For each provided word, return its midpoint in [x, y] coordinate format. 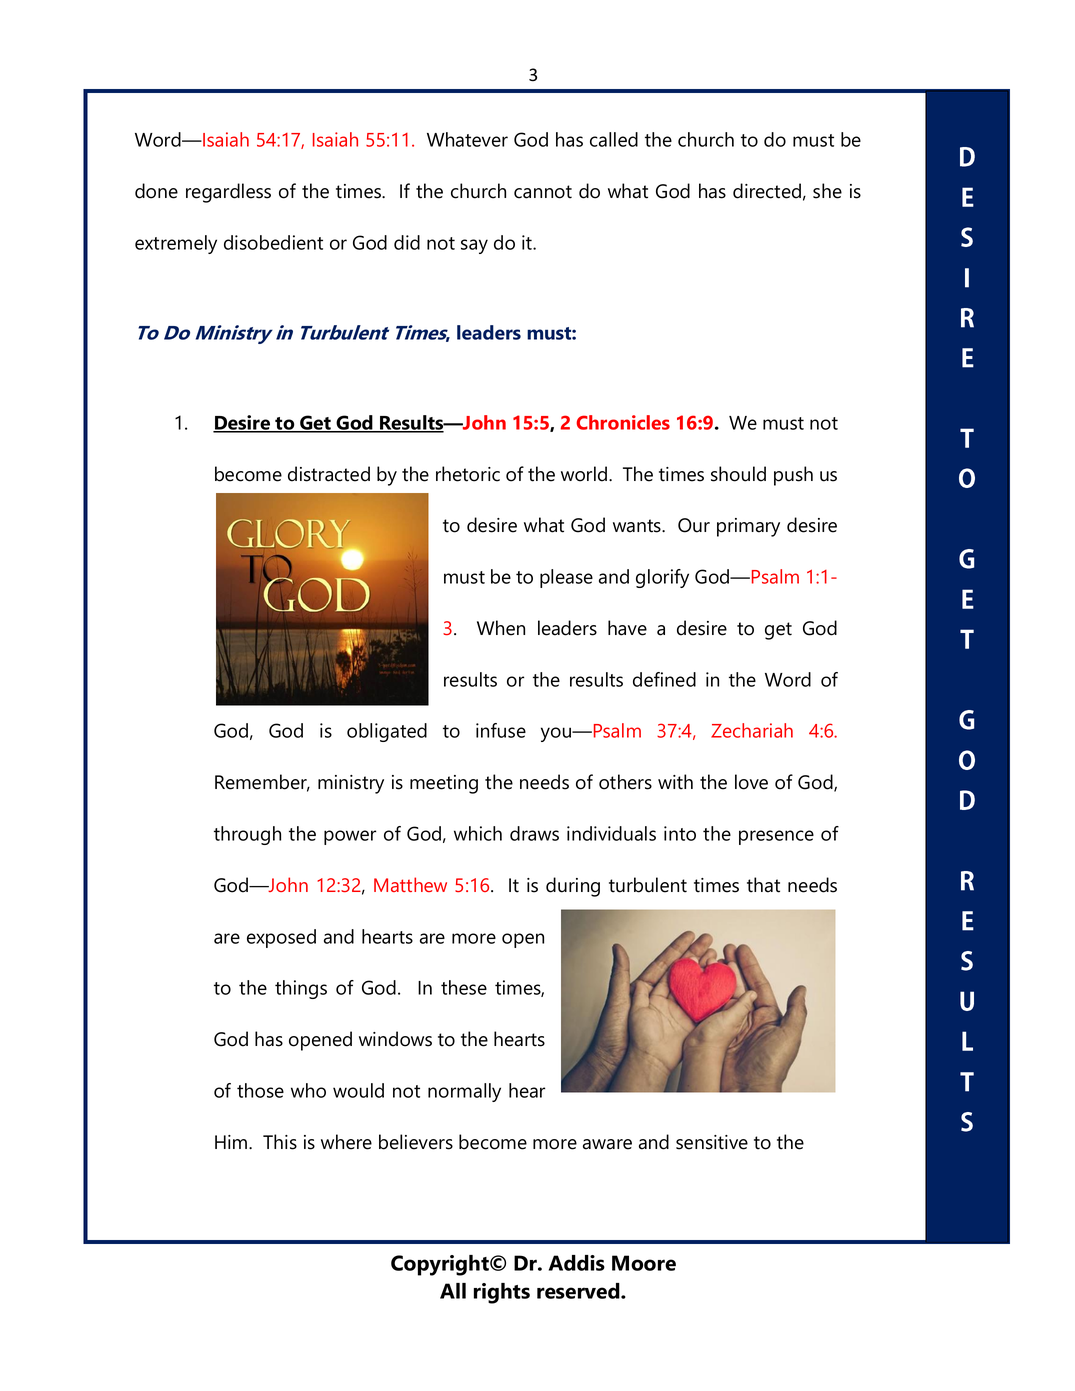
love [751, 782]
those [260, 1090]
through [247, 835]
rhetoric [468, 474]
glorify [662, 578]
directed [767, 191]
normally [464, 1092]
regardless [228, 193]
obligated [387, 732]
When [501, 628]
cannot [543, 192]
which [478, 833]
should [738, 474]
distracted [329, 474]
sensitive [712, 1142]
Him [232, 1142]
